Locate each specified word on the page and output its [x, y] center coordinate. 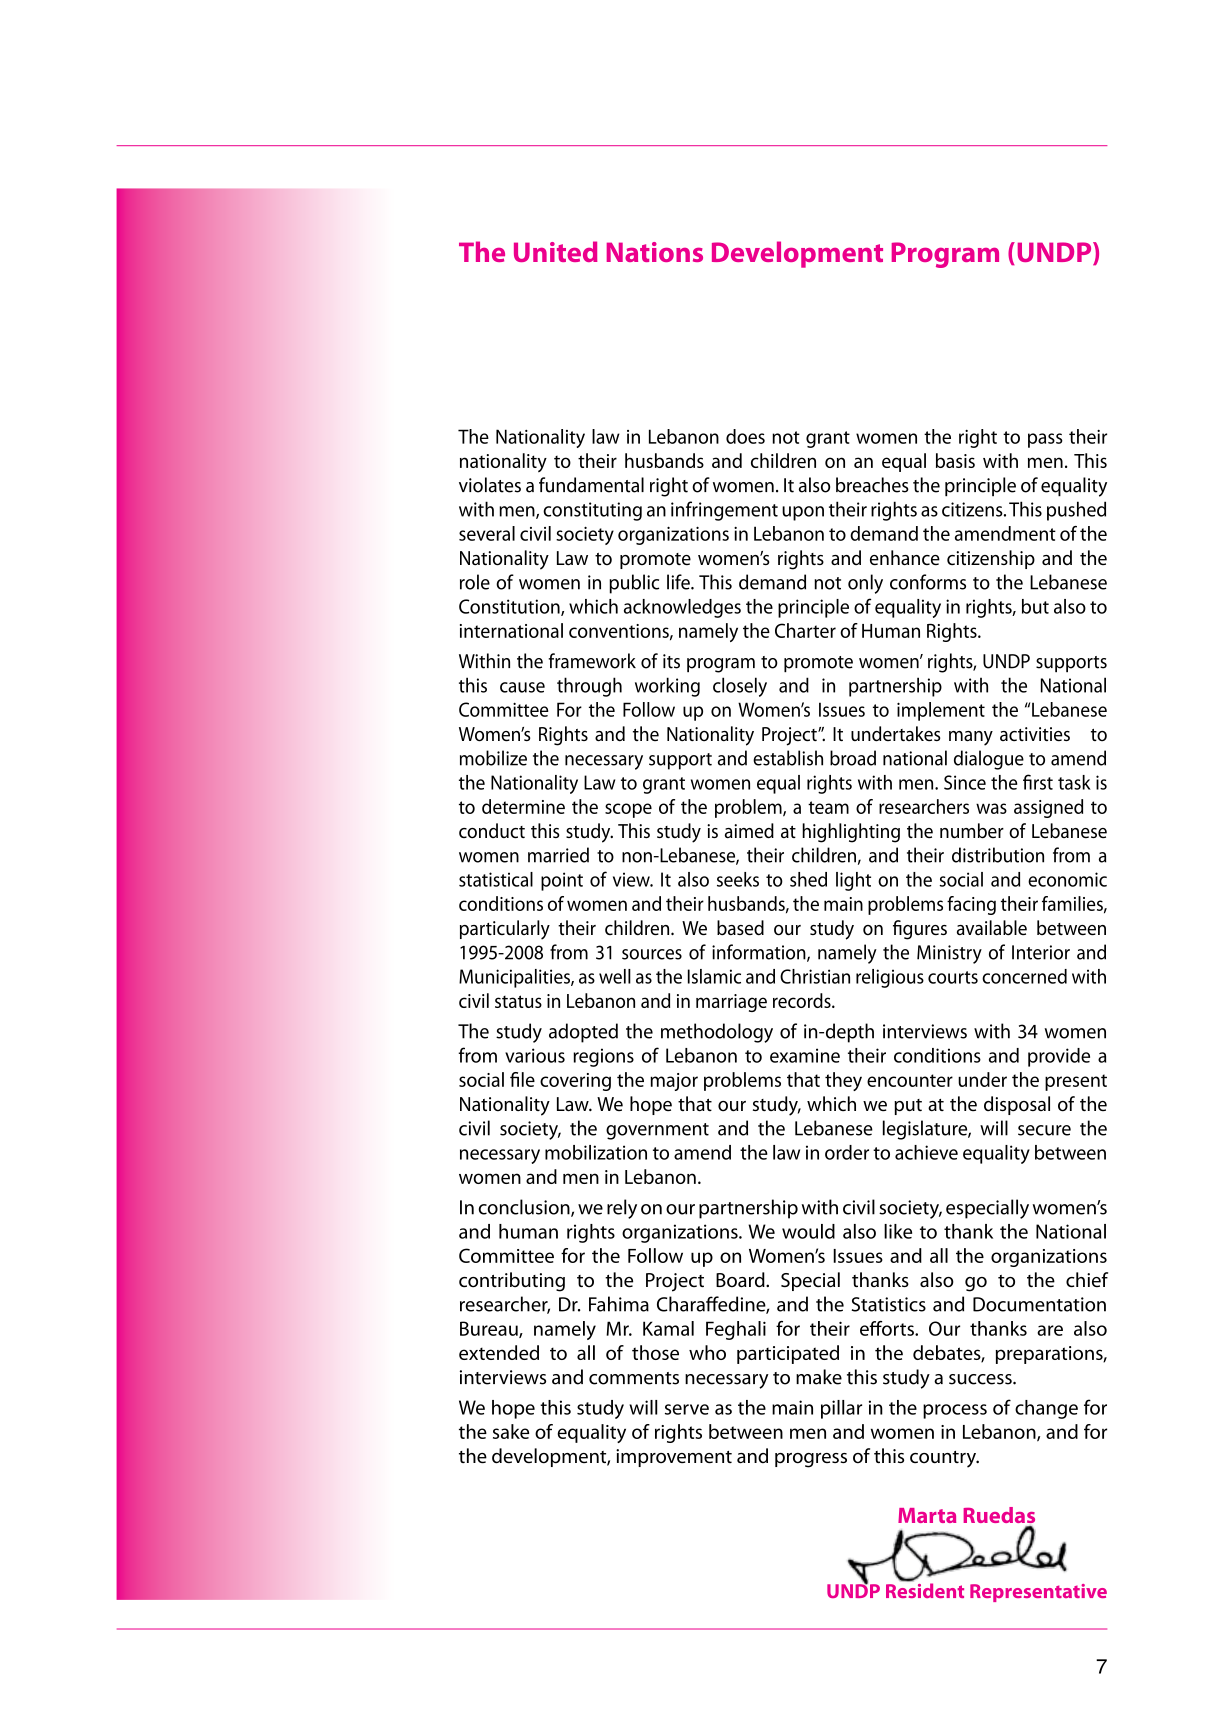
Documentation [1039, 1304]
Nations [655, 252]
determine [523, 806]
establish [788, 758]
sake [511, 1431]
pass [1045, 440]
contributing [512, 1282]
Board [741, 1280]
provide [1059, 1057]
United [555, 251]
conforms [928, 582]
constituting [592, 511]
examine [805, 1055]
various [535, 1055]
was [991, 808]
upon [803, 513]
